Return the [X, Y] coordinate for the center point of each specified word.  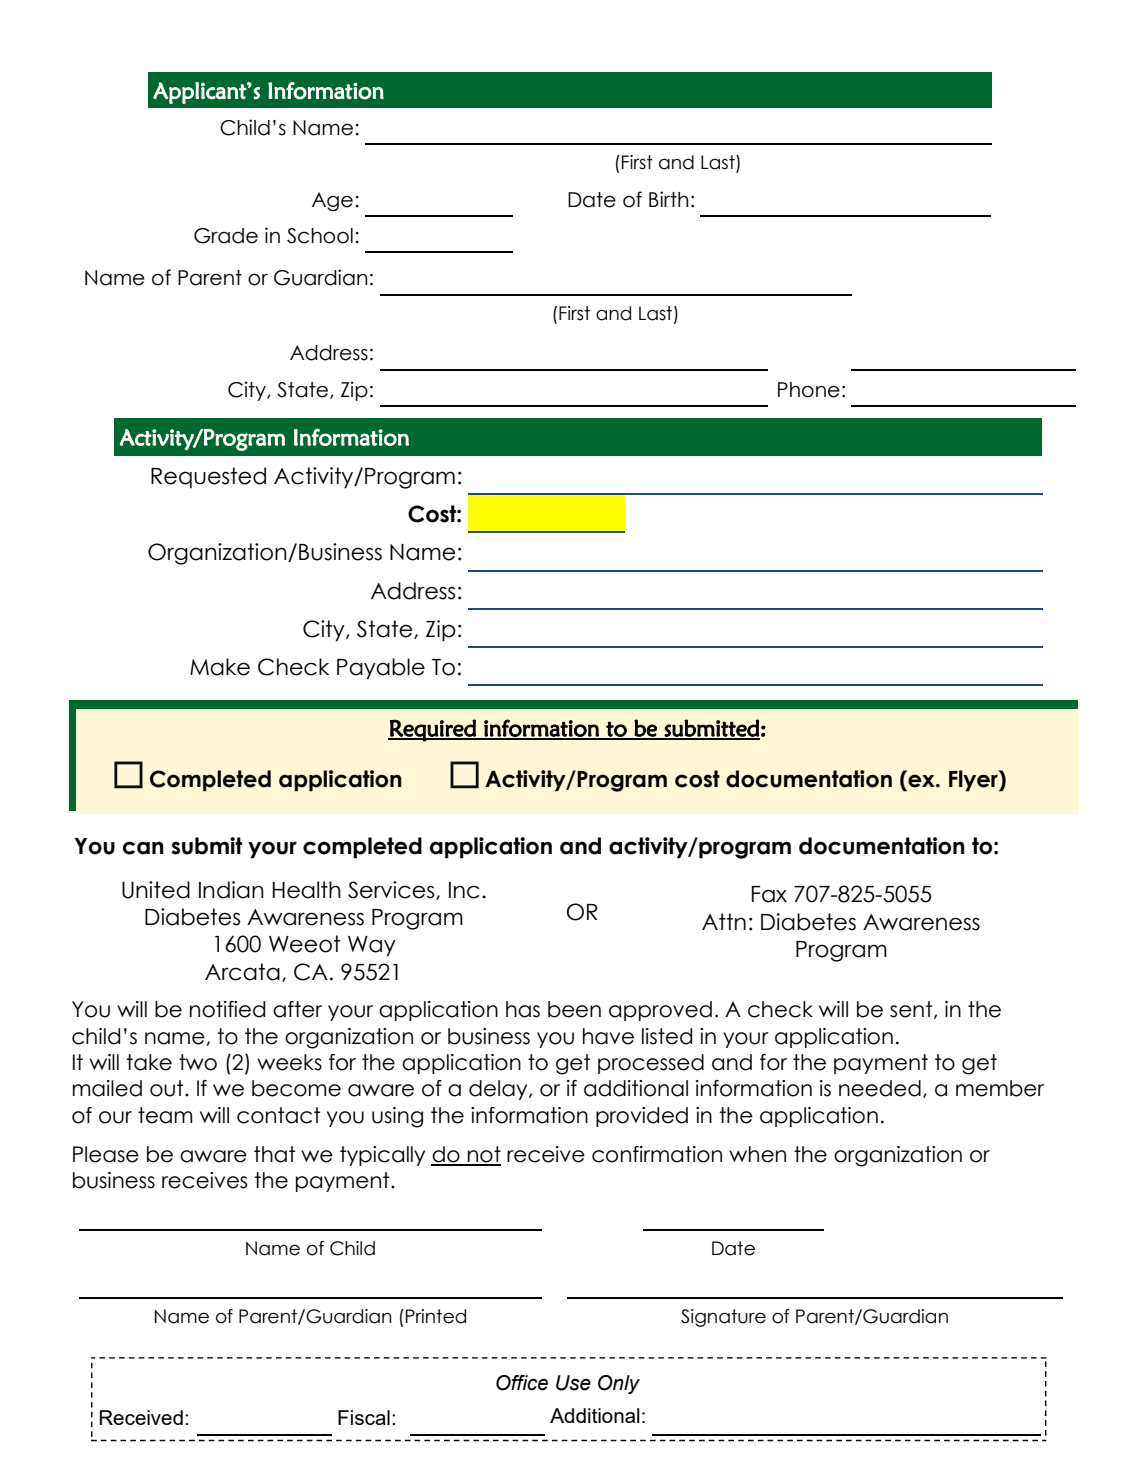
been [574, 1009]
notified [227, 1009]
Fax [769, 894]
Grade [226, 236]
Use [573, 1383]
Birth [668, 199]
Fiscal [364, 1417]
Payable [381, 669]
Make [220, 667]
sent [912, 1010]
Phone [809, 390]
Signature [723, 1318]
